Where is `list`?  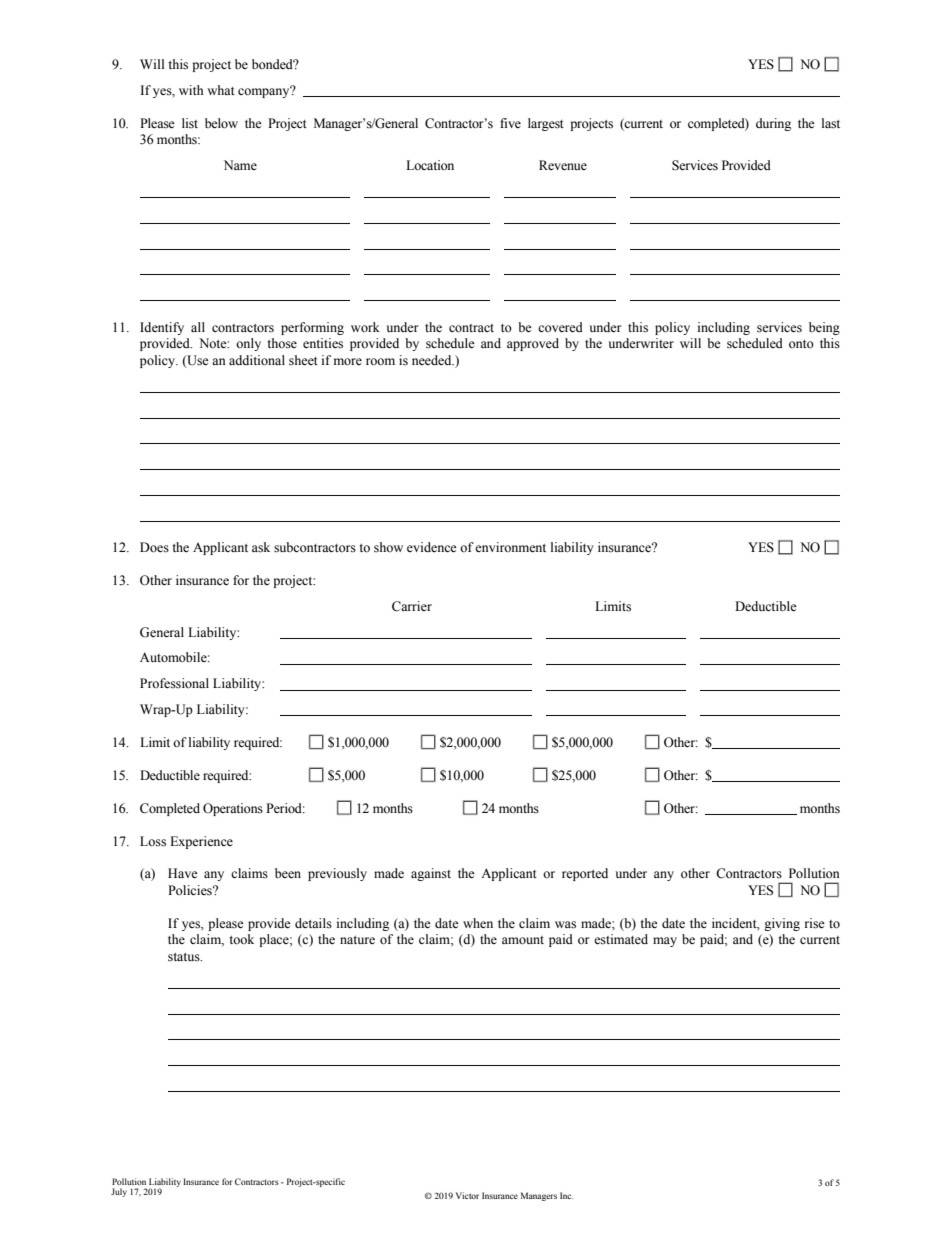
list is located at coordinates (190, 123).
